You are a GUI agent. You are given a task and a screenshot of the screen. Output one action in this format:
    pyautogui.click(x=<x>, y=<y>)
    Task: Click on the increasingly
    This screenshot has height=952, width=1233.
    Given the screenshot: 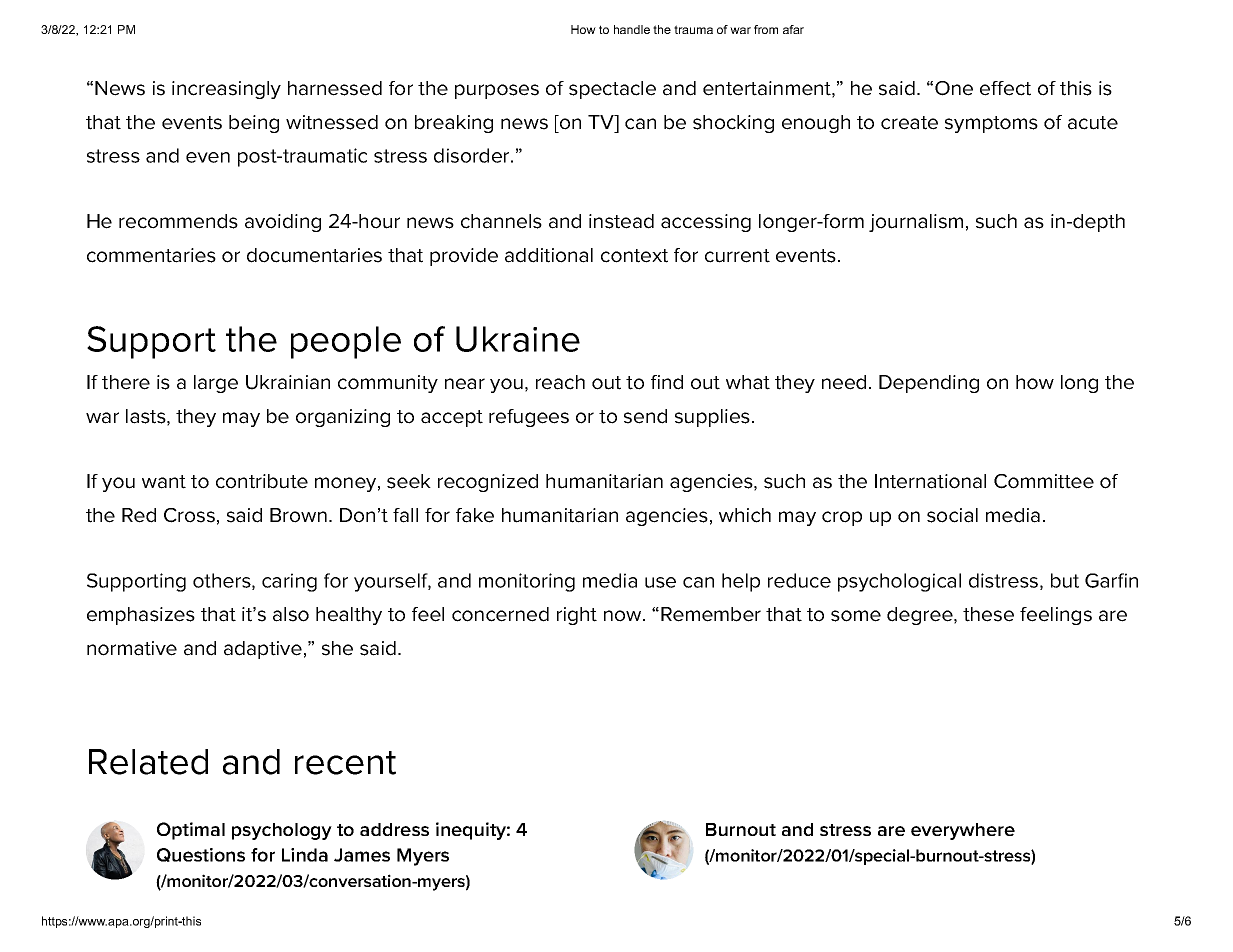 What is the action you would take?
    pyautogui.click(x=226, y=90)
